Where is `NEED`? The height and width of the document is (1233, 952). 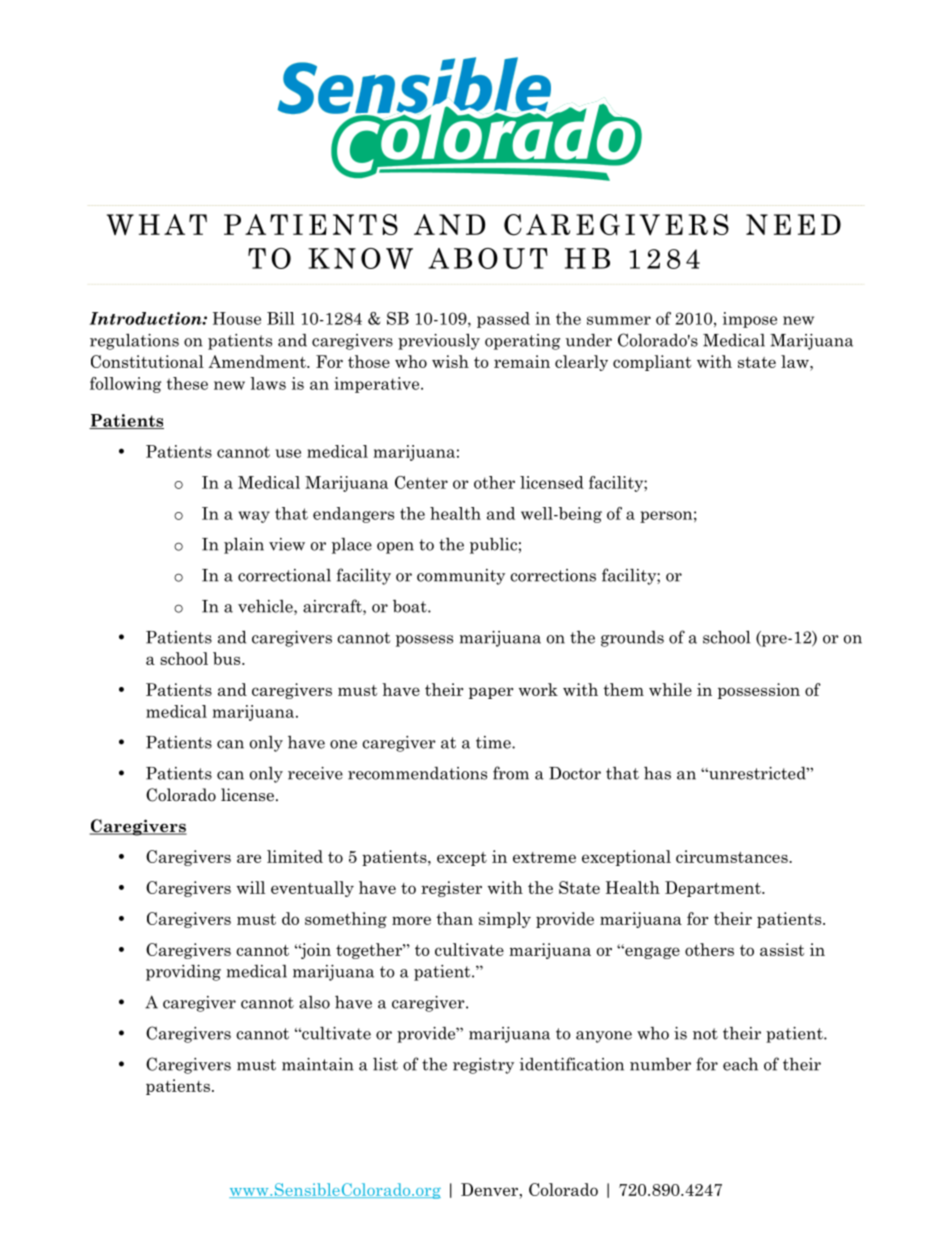 NEED is located at coordinates (793, 224).
